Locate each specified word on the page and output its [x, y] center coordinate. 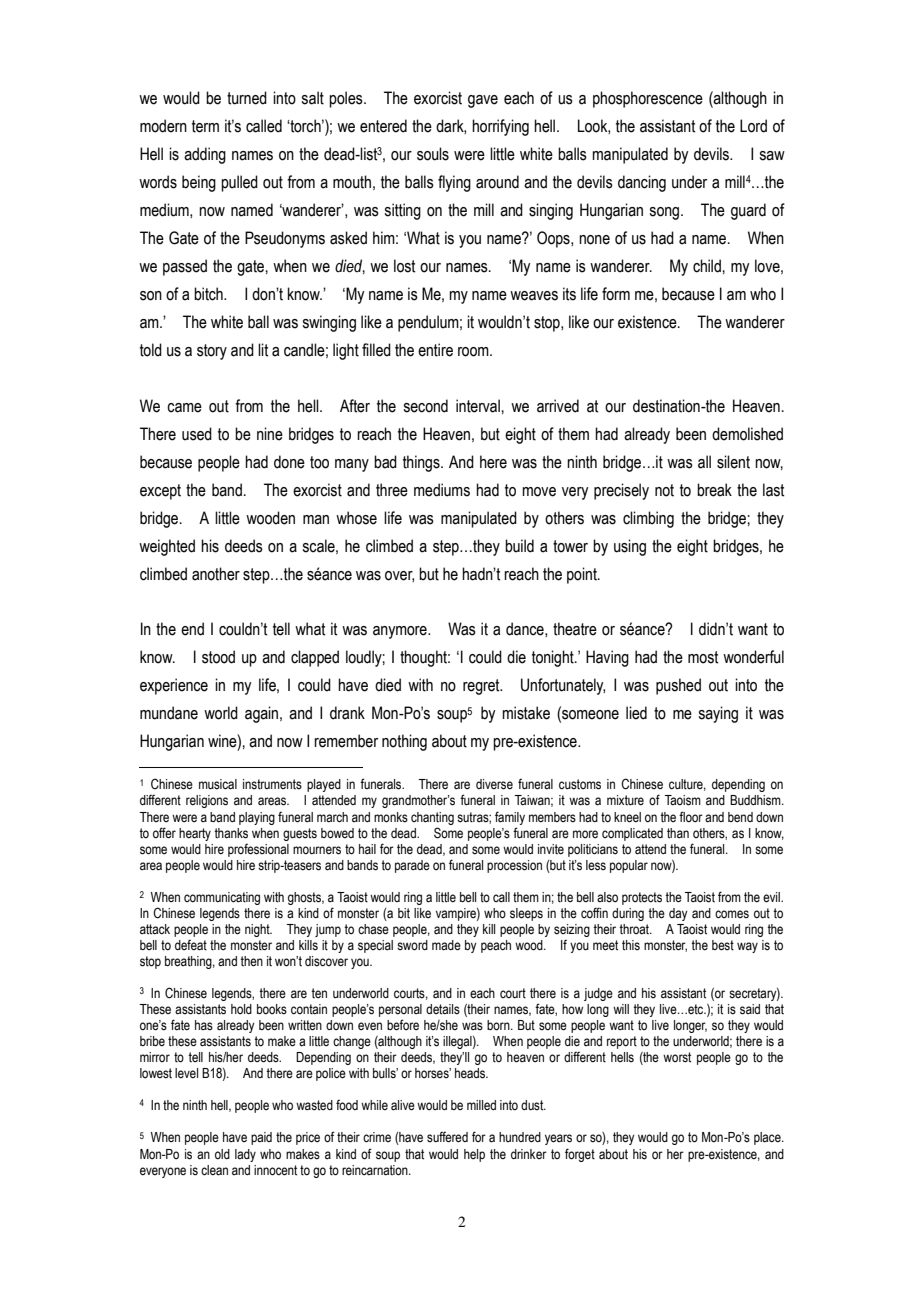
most [703, 657]
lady [245, 1155]
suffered [447, 1137]
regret [482, 687]
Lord [753, 126]
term [205, 126]
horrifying [500, 127]
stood [218, 657]
